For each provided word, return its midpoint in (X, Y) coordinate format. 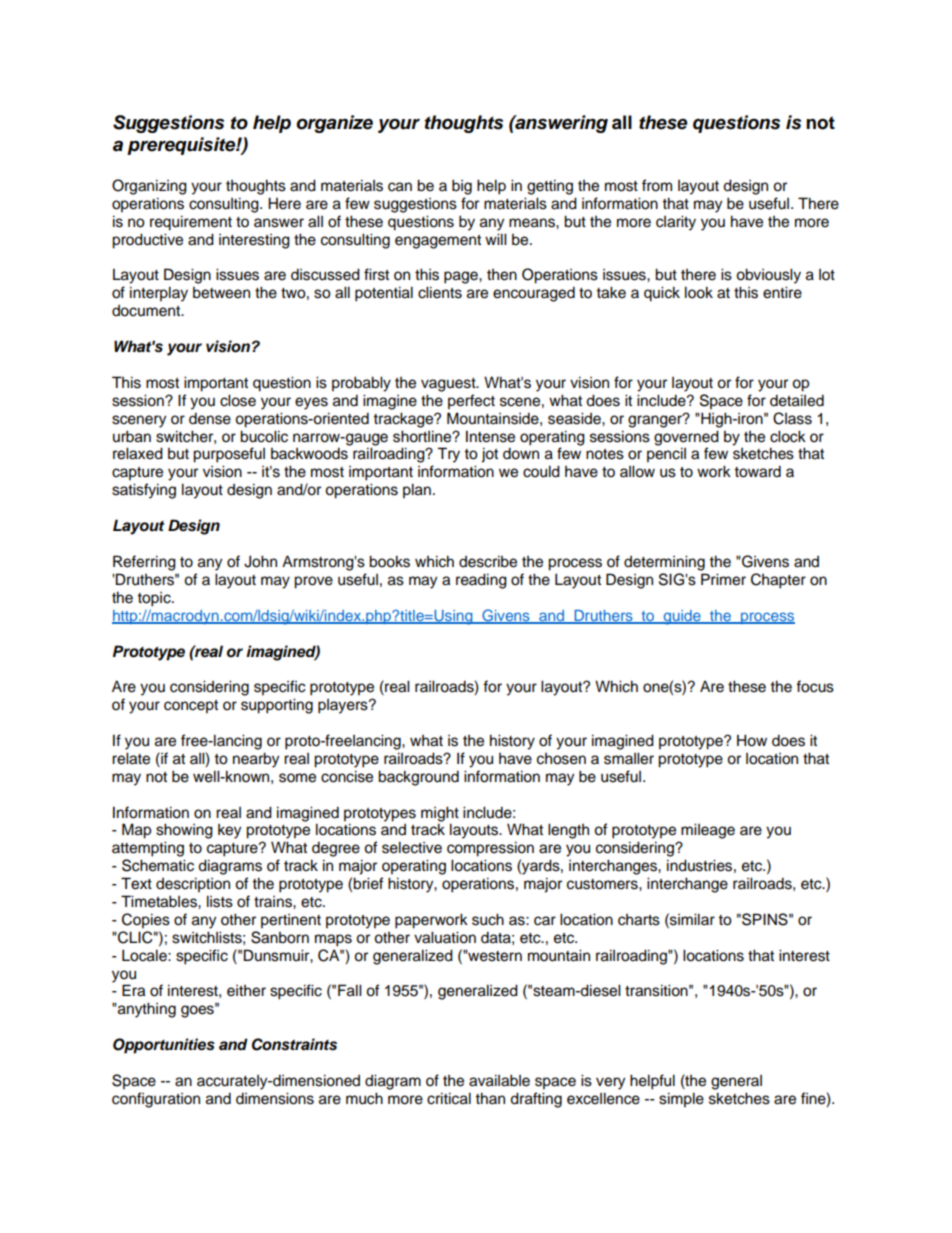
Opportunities (164, 1046)
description (193, 885)
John (260, 561)
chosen (561, 759)
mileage (708, 831)
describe (488, 561)
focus (815, 686)
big (462, 187)
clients (440, 292)
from (657, 185)
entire (782, 292)
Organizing (149, 187)
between (221, 293)
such (488, 919)
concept (191, 707)
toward (757, 471)
